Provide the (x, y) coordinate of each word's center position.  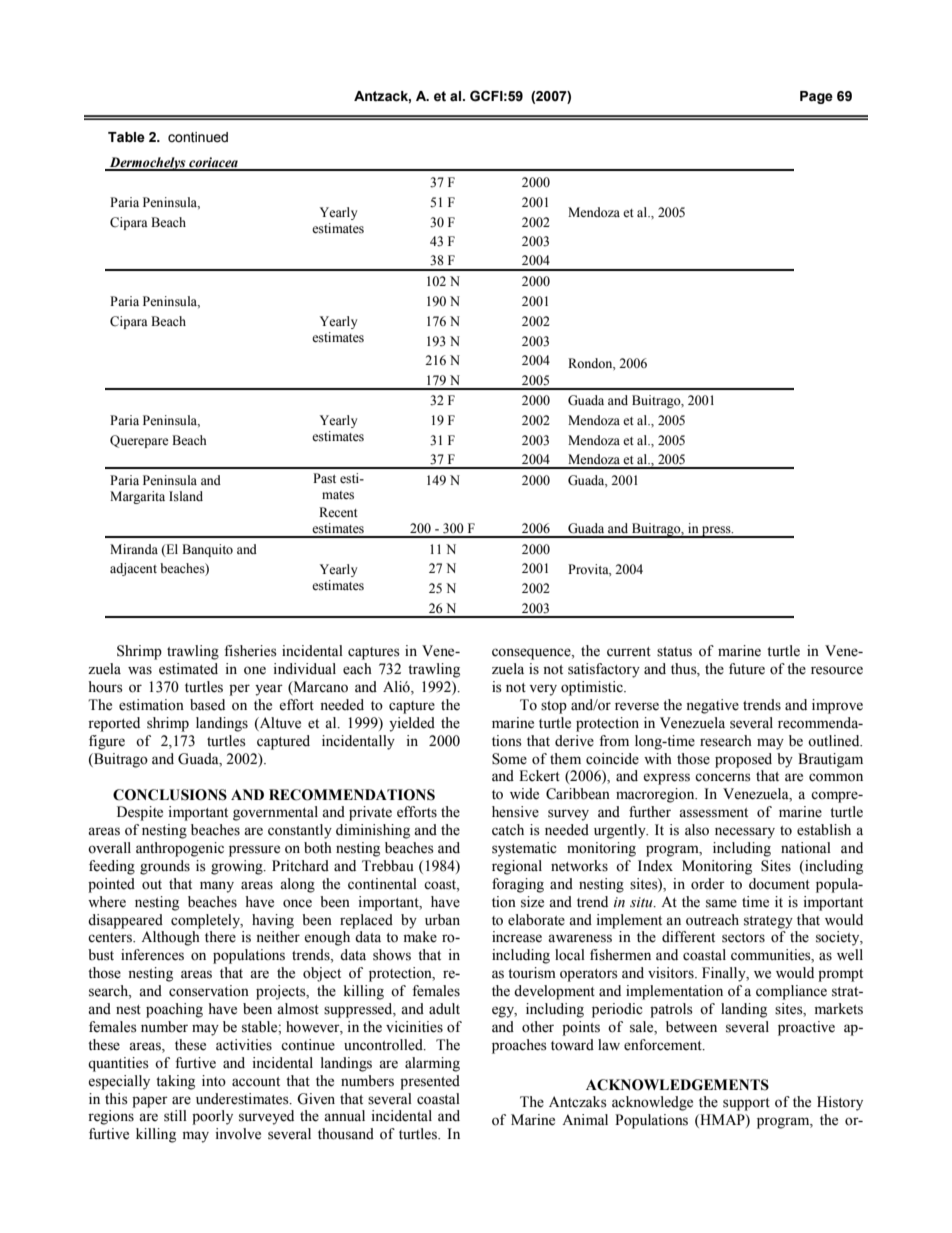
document (779, 884)
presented (430, 1082)
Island (186, 496)
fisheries (250, 651)
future (747, 669)
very (543, 690)
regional (517, 867)
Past (324, 478)
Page (816, 97)
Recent (338, 512)
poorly (212, 1117)
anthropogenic (180, 849)
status (674, 652)
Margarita (137, 497)
